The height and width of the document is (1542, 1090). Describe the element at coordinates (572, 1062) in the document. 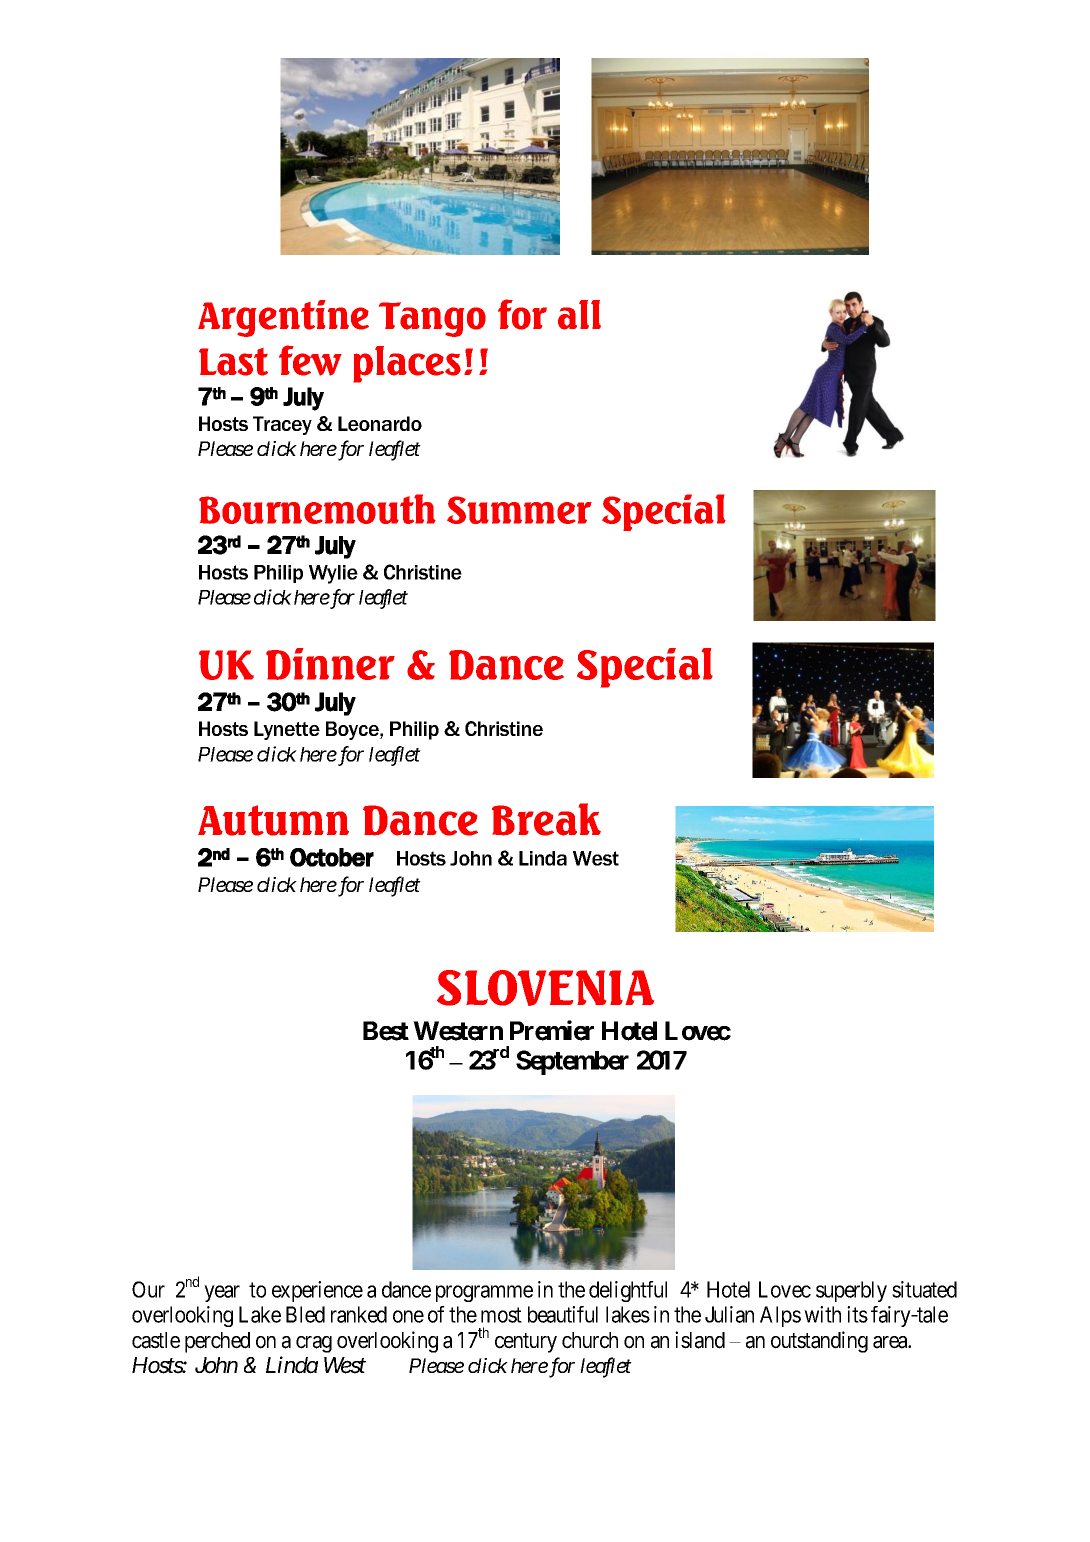

I see `September` at that location.
